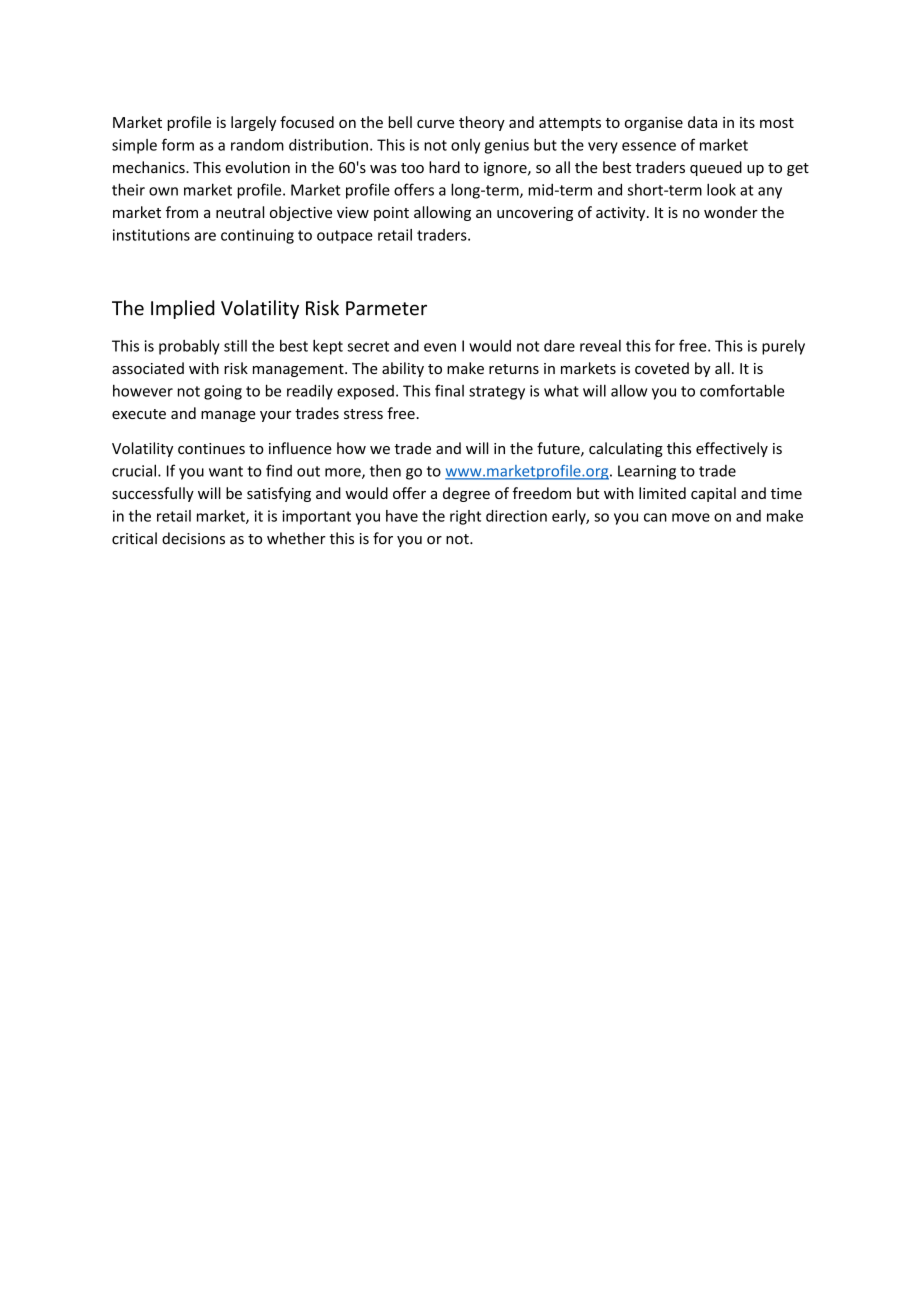  Describe the element at coordinates (783, 347) in the image. I see `purely` at that location.
